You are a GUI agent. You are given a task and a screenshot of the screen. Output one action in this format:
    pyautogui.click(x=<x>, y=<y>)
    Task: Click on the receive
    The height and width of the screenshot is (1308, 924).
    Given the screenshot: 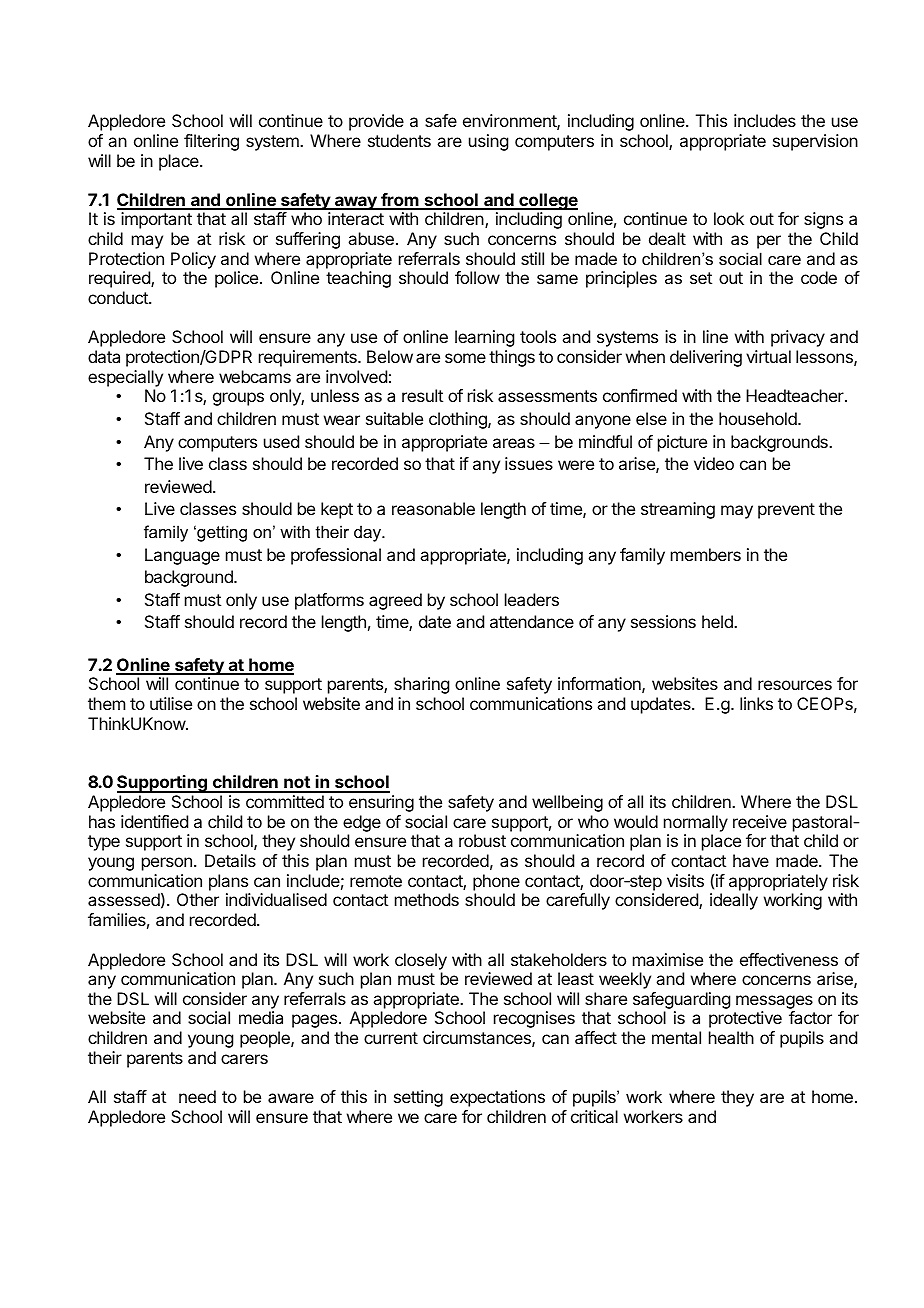 What is the action you would take?
    pyautogui.click(x=760, y=821)
